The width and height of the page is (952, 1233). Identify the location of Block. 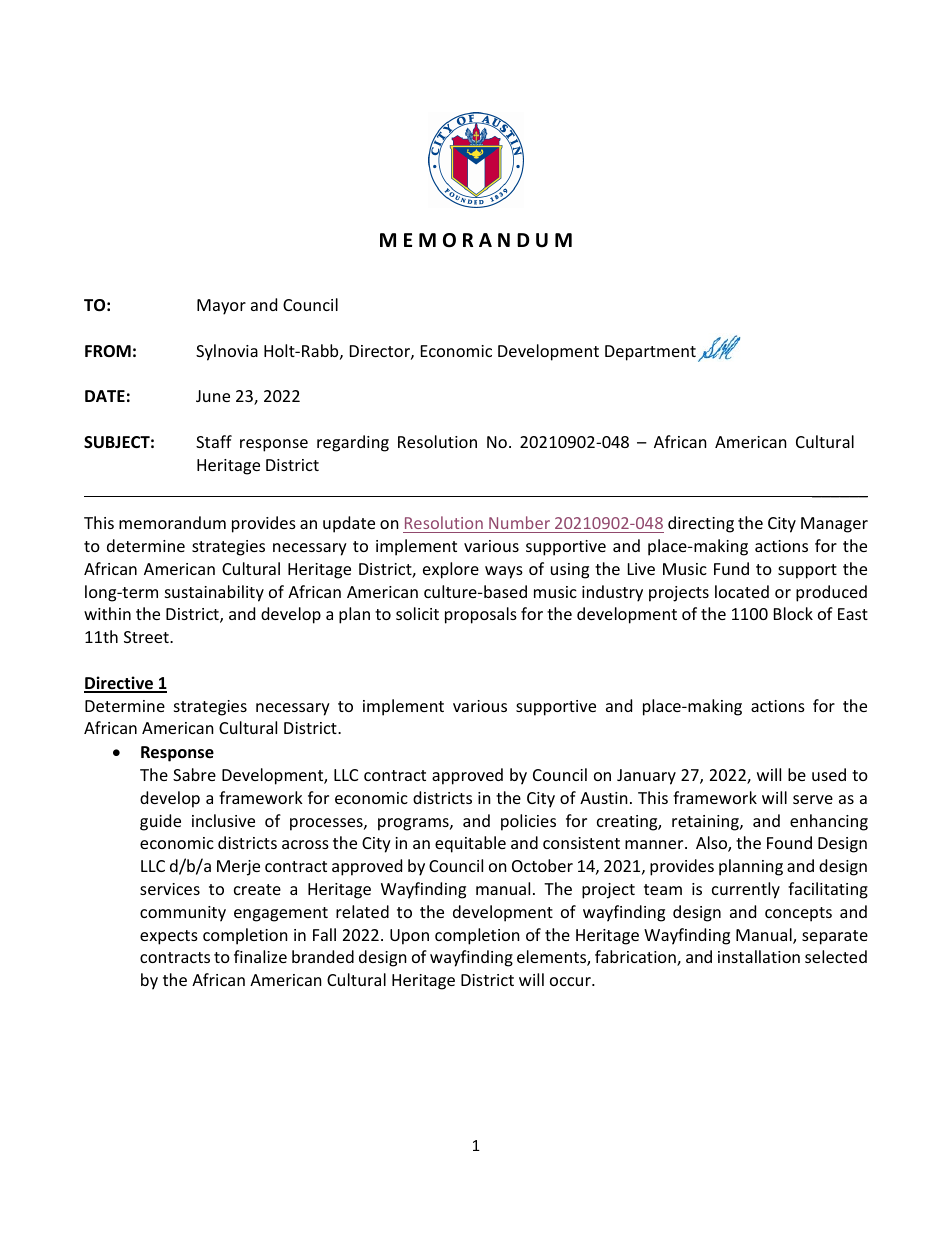
(793, 613).
